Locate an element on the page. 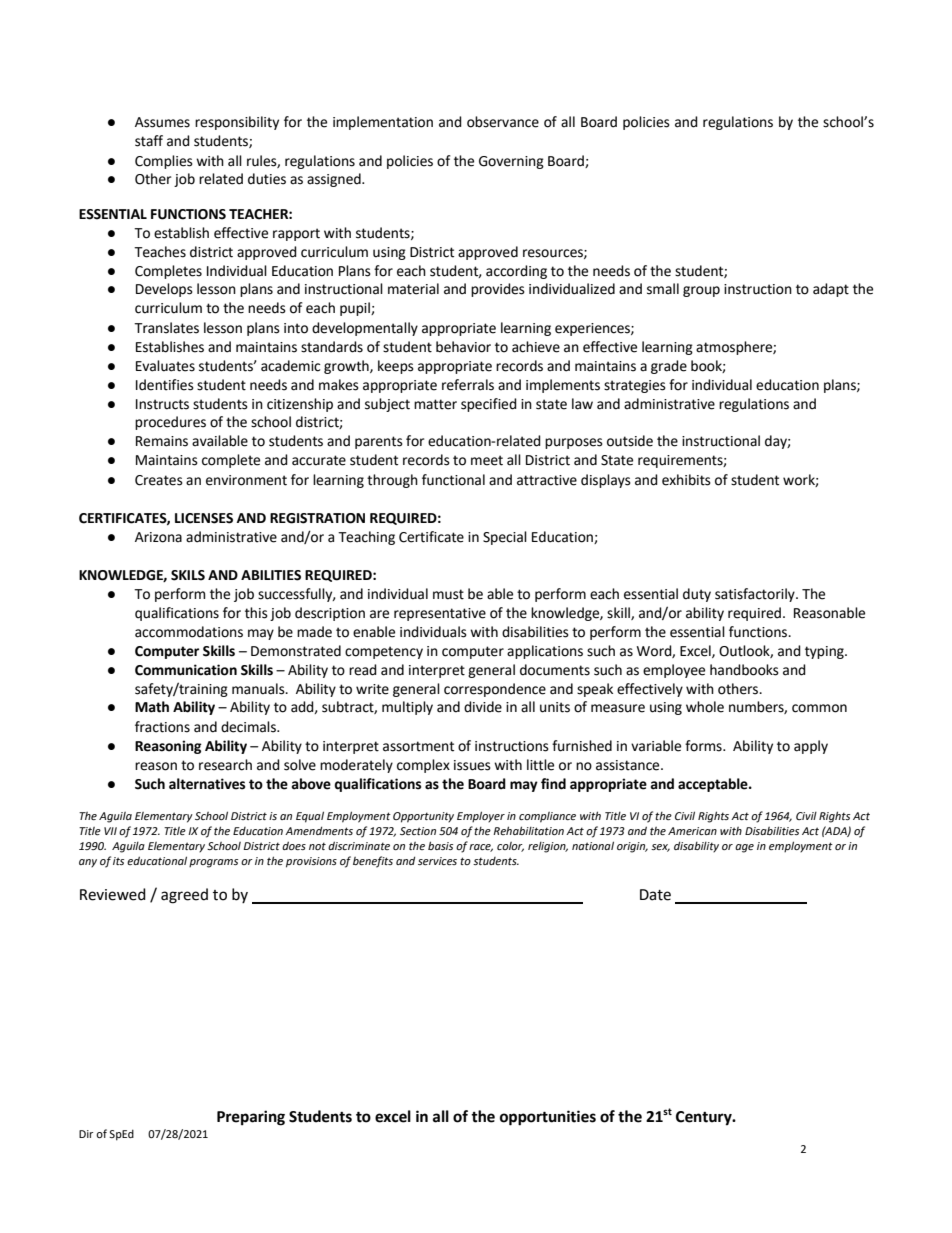 This image has height=1233, width=952. opportunities is located at coordinates (548, 1118).
